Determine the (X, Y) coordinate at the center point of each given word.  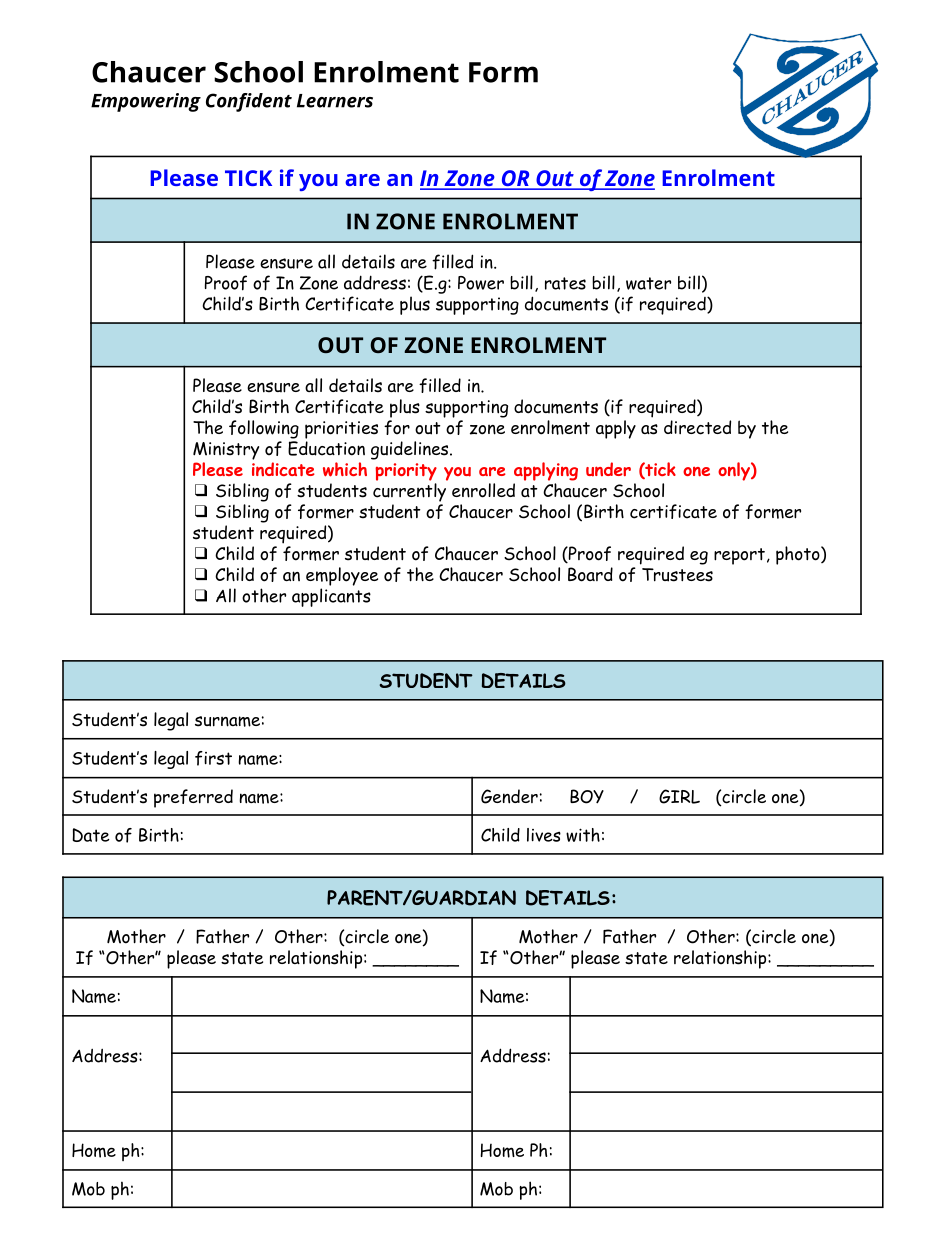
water (648, 283)
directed (697, 427)
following (264, 429)
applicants (331, 597)
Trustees (677, 575)
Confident (249, 102)
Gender (509, 796)
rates (565, 283)
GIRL (679, 796)
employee (342, 576)
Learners (335, 101)
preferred (193, 798)
